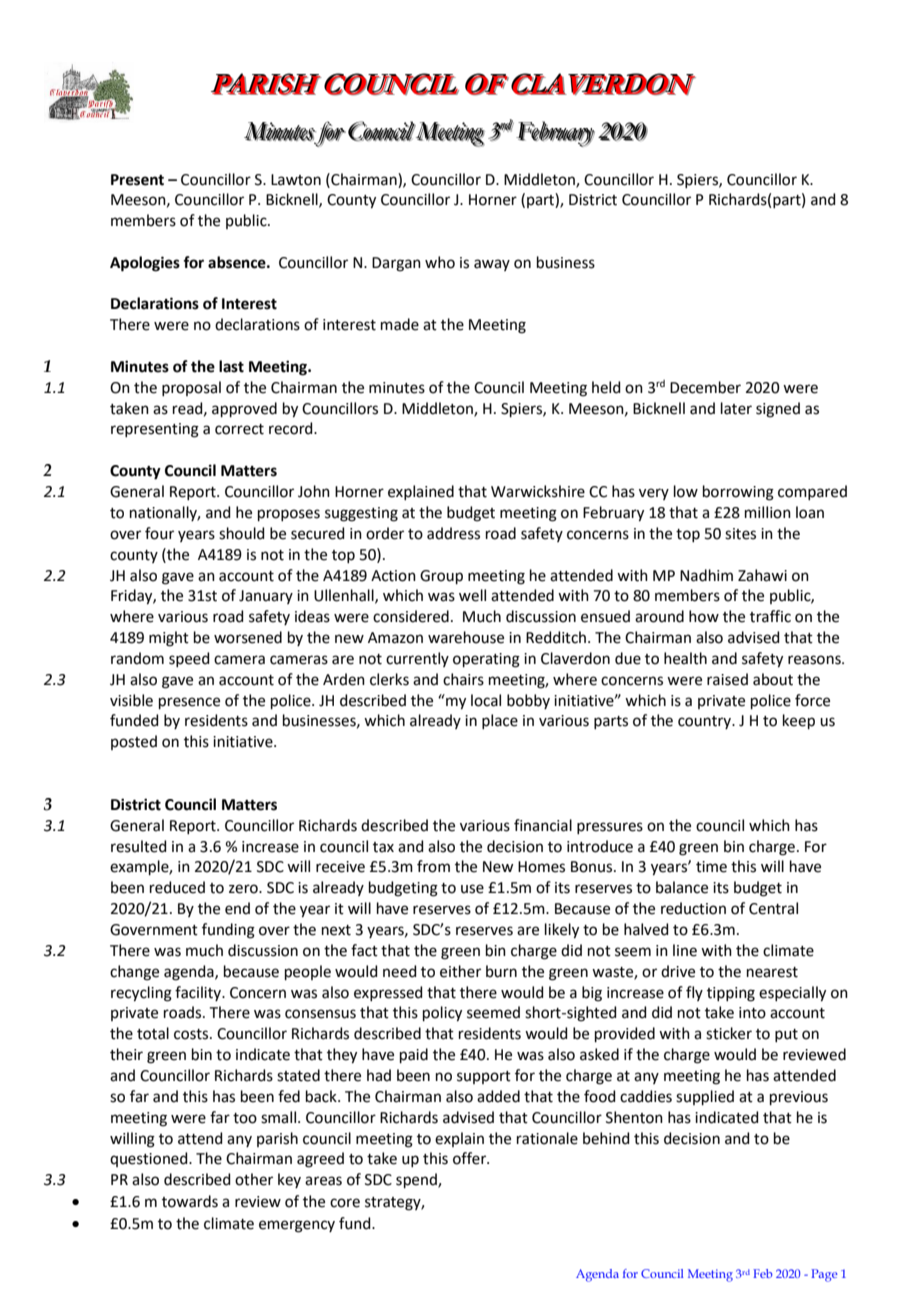 The height and width of the screenshot is (1307, 924). Describe the element at coordinates (538, 491) in the screenshot. I see `Warwickshire` at that location.
